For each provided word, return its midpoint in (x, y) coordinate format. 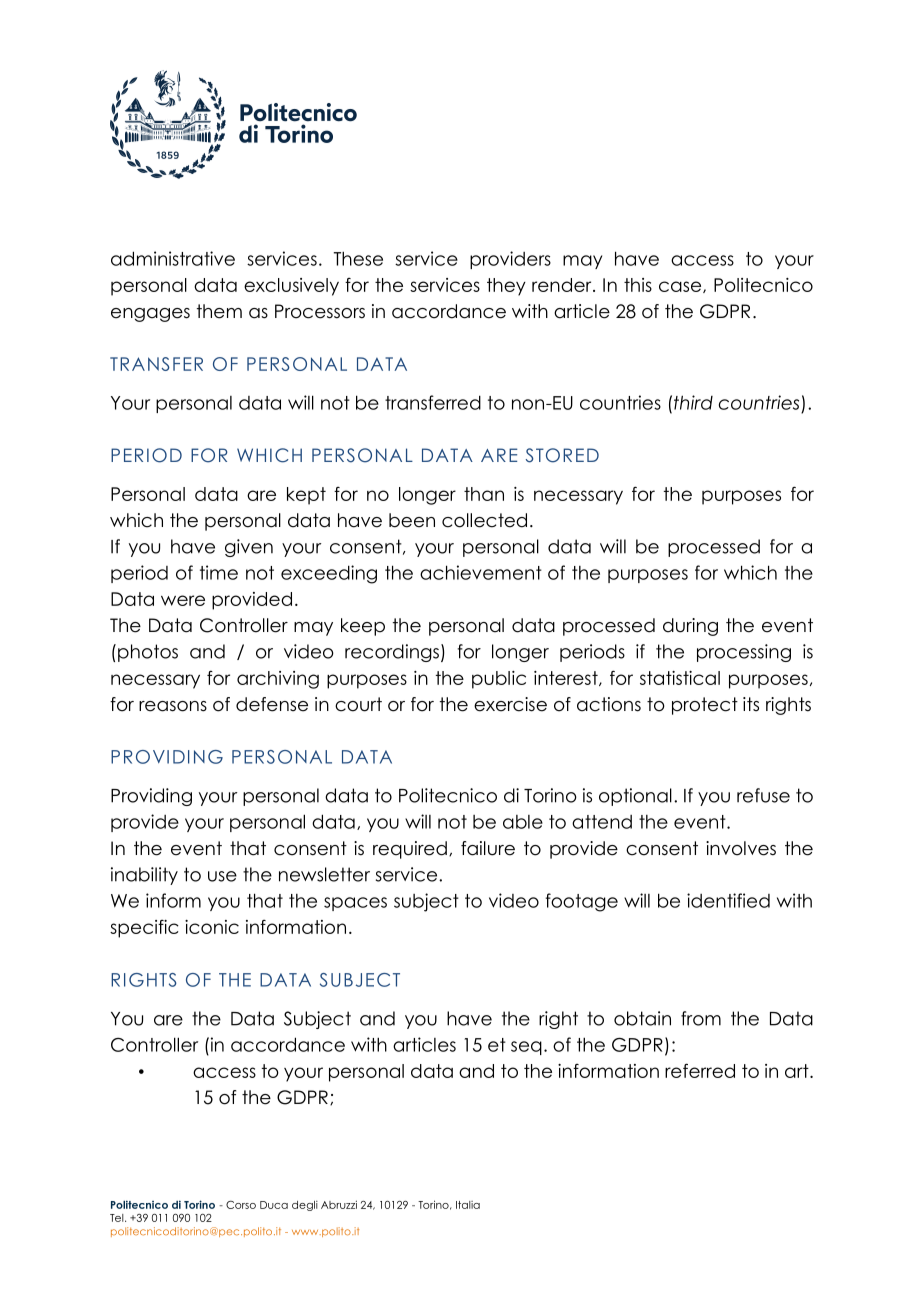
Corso (241, 1205)
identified (728, 900)
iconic (212, 927)
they (506, 287)
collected (484, 520)
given (249, 548)
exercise (510, 704)
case (681, 287)
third (693, 402)
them (219, 311)
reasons (173, 706)
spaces (355, 904)
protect (705, 706)
